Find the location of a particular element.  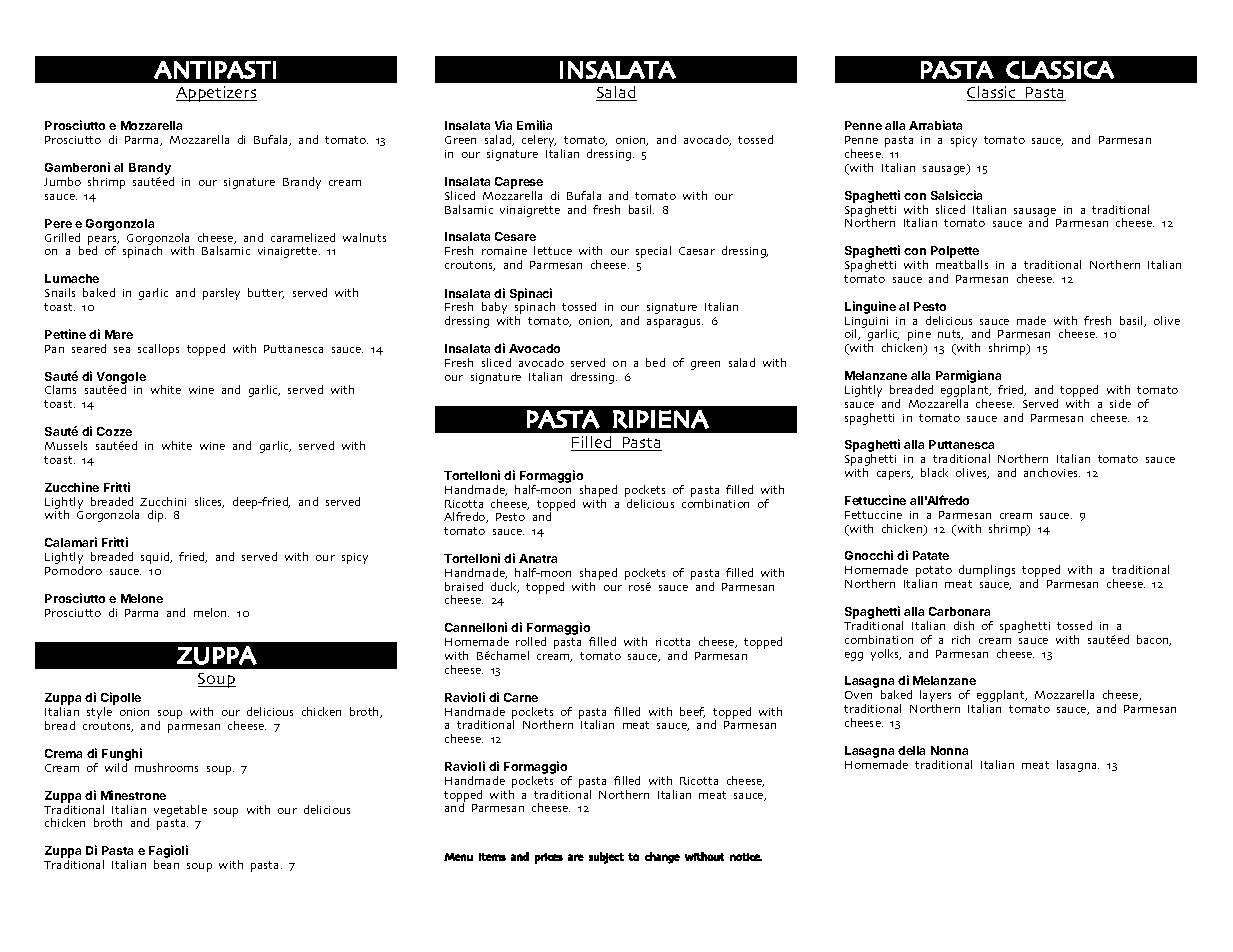

Appetizers is located at coordinates (216, 94).
